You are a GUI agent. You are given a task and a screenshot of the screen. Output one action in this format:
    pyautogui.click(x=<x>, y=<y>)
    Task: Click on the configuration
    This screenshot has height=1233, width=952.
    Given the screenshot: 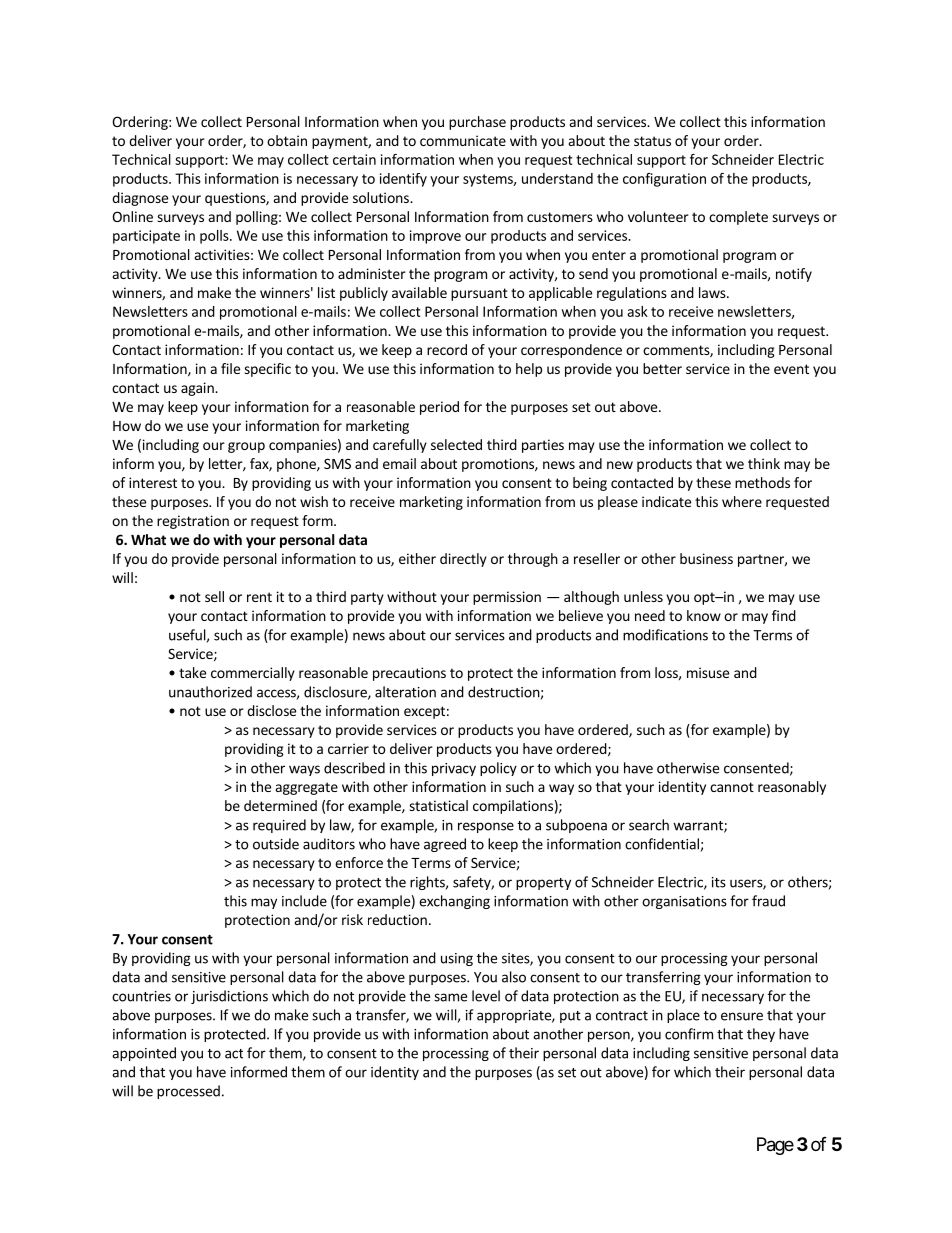 What is the action you would take?
    pyautogui.click(x=664, y=180)
